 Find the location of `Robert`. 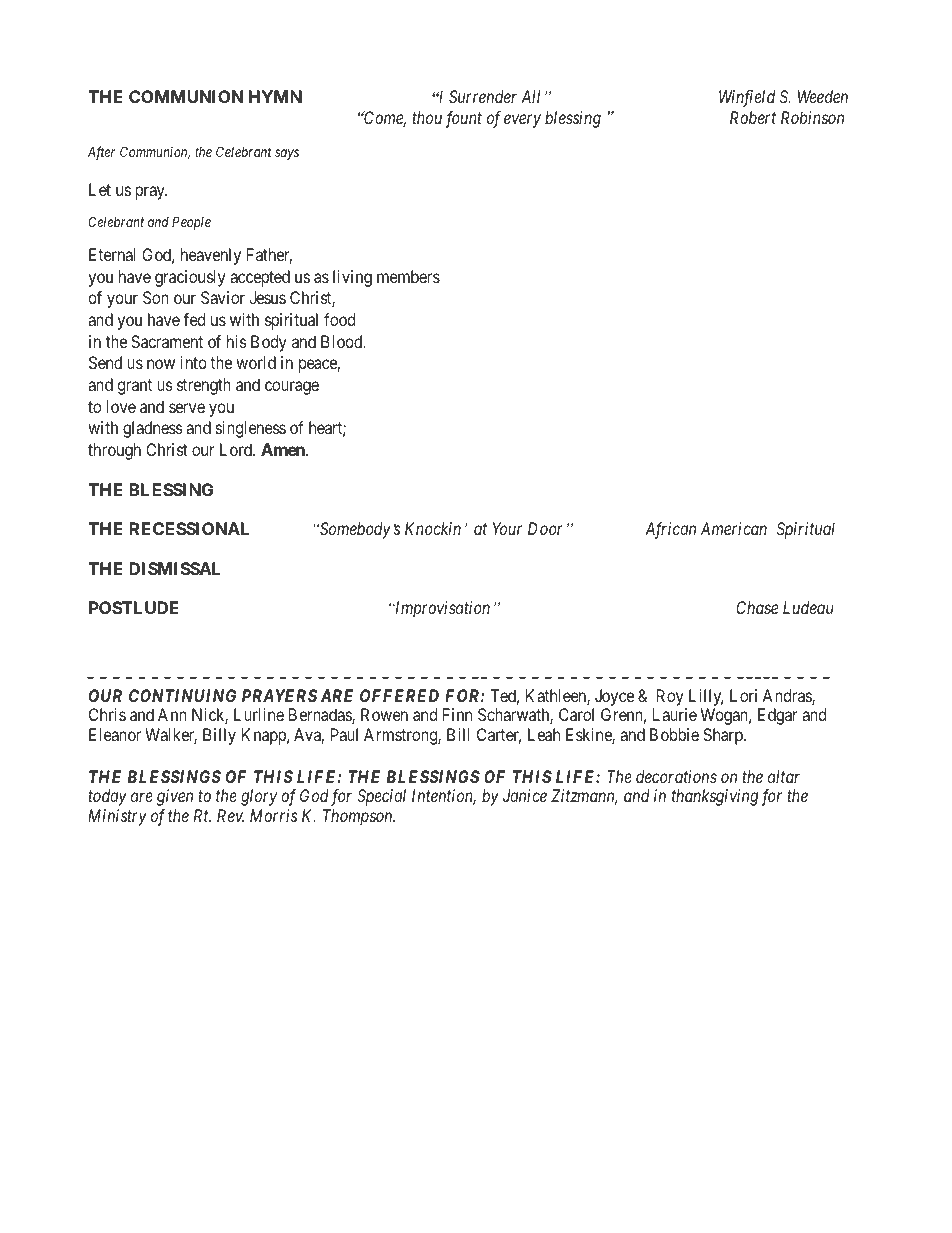

Robert is located at coordinates (753, 117).
